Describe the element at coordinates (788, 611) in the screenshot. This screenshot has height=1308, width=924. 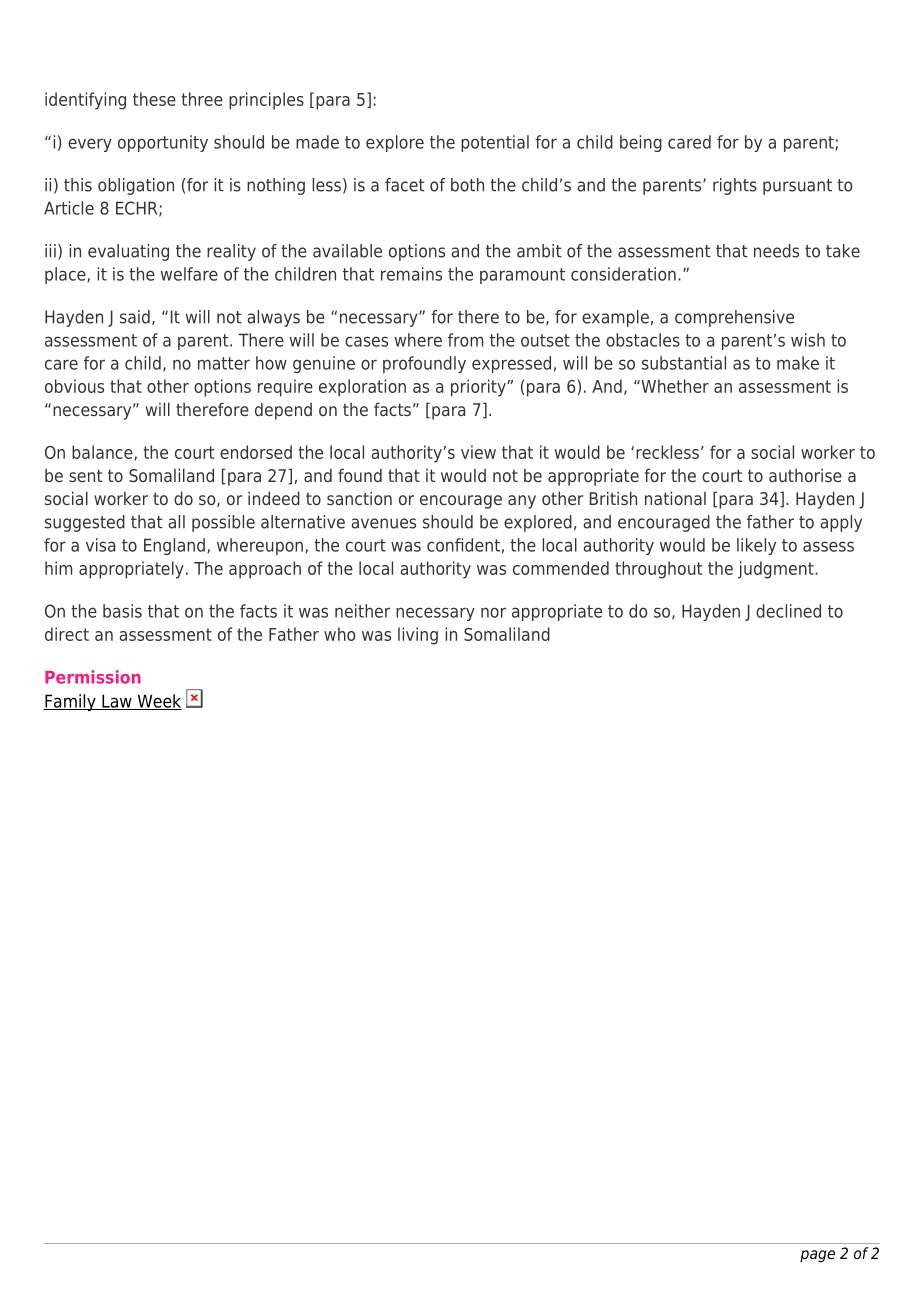
I see `declined` at that location.
